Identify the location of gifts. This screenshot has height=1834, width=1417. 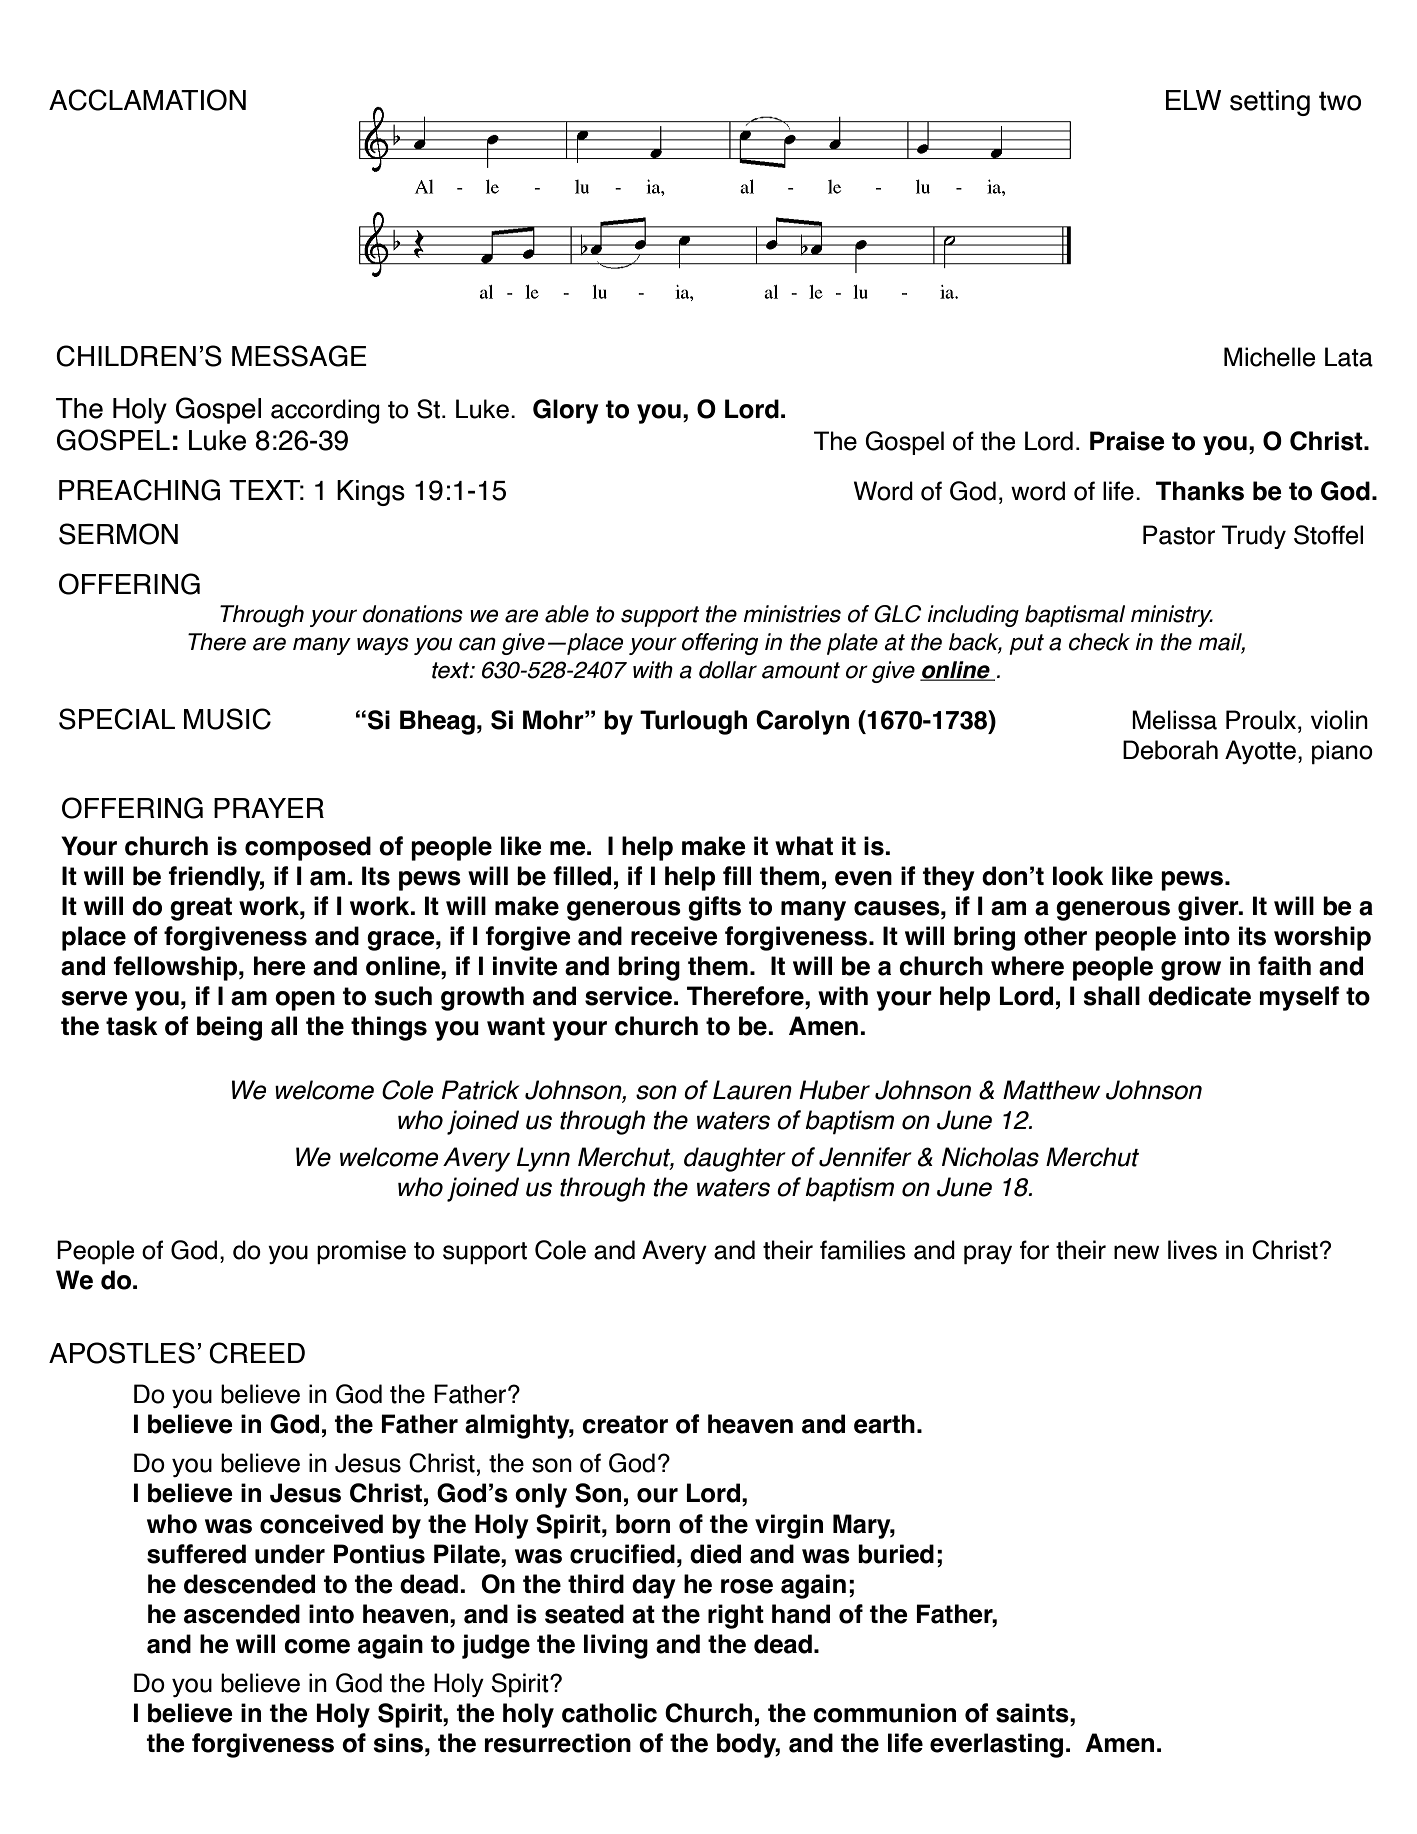
(714, 908).
